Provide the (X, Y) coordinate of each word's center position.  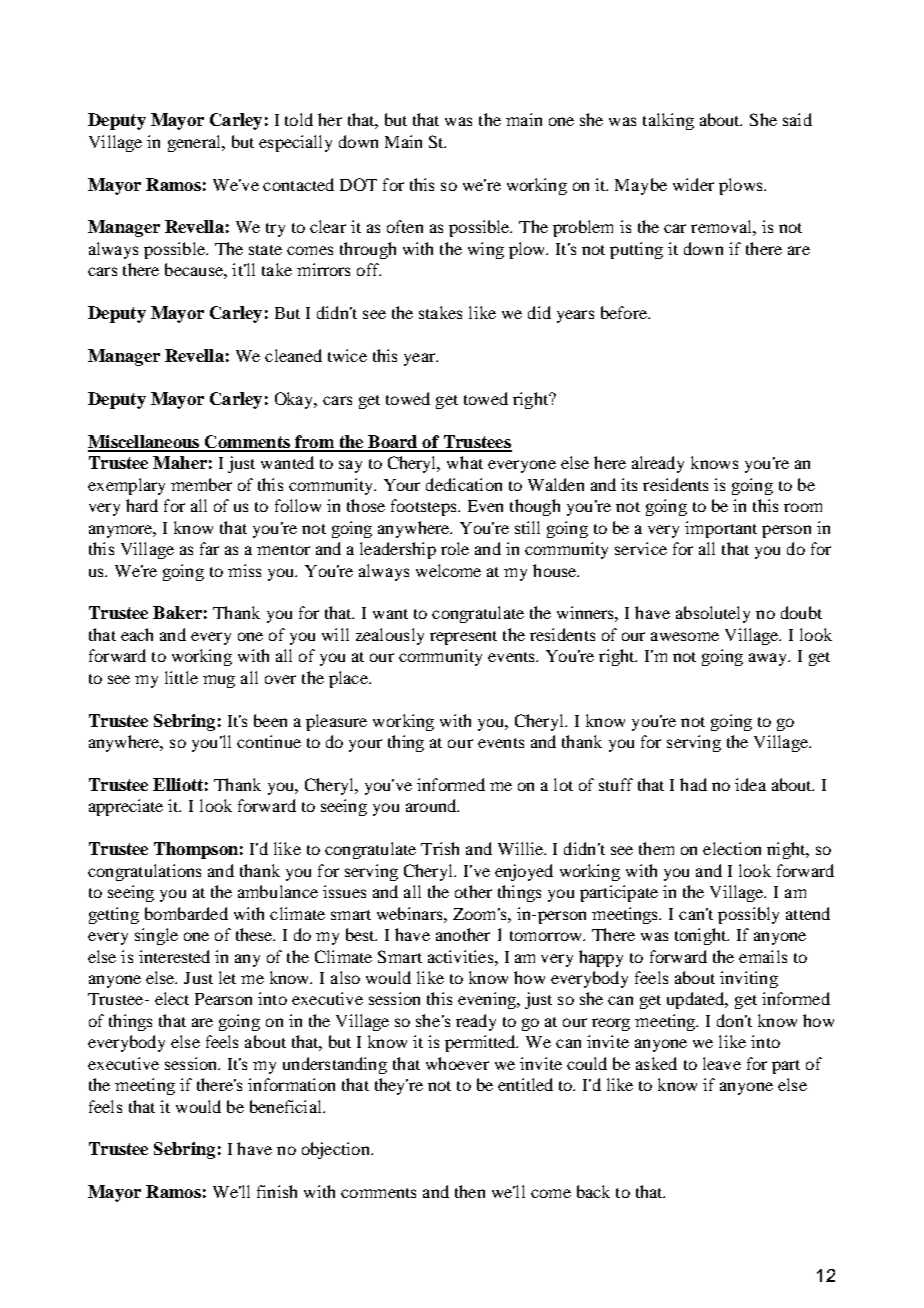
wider (693, 184)
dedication (464, 484)
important (721, 529)
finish (277, 1191)
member (201, 484)
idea (750, 784)
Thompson (196, 850)
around (432, 805)
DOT (358, 184)
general (195, 143)
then (470, 1191)
